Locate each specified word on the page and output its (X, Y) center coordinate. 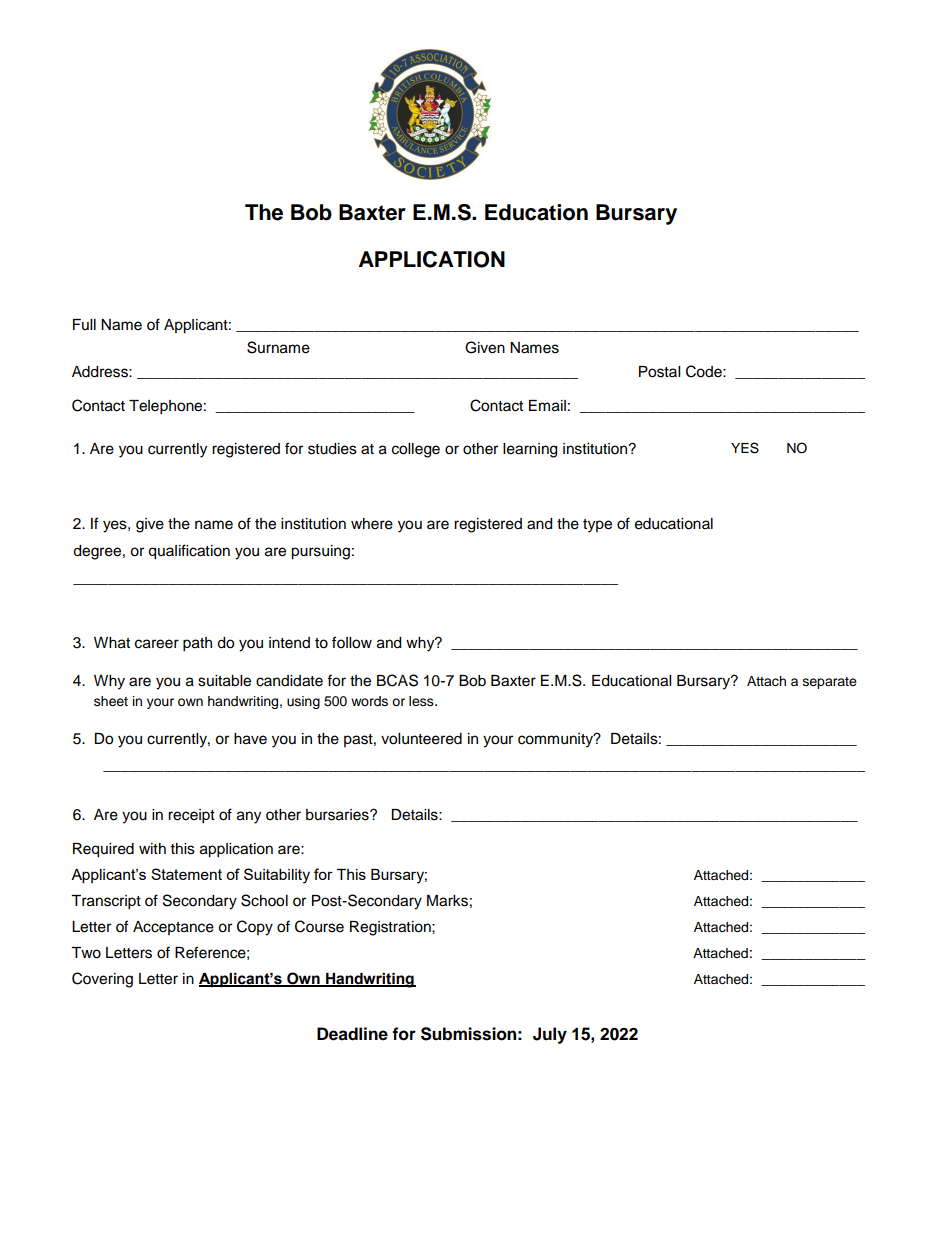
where (372, 524)
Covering (102, 980)
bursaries (338, 815)
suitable (224, 681)
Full (84, 324)
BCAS (397, 680)
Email (547, 406)
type (597, 526)
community (557, 740)
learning (530, 450)
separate (830, 683)
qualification (189, 552)
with (152, 848)
